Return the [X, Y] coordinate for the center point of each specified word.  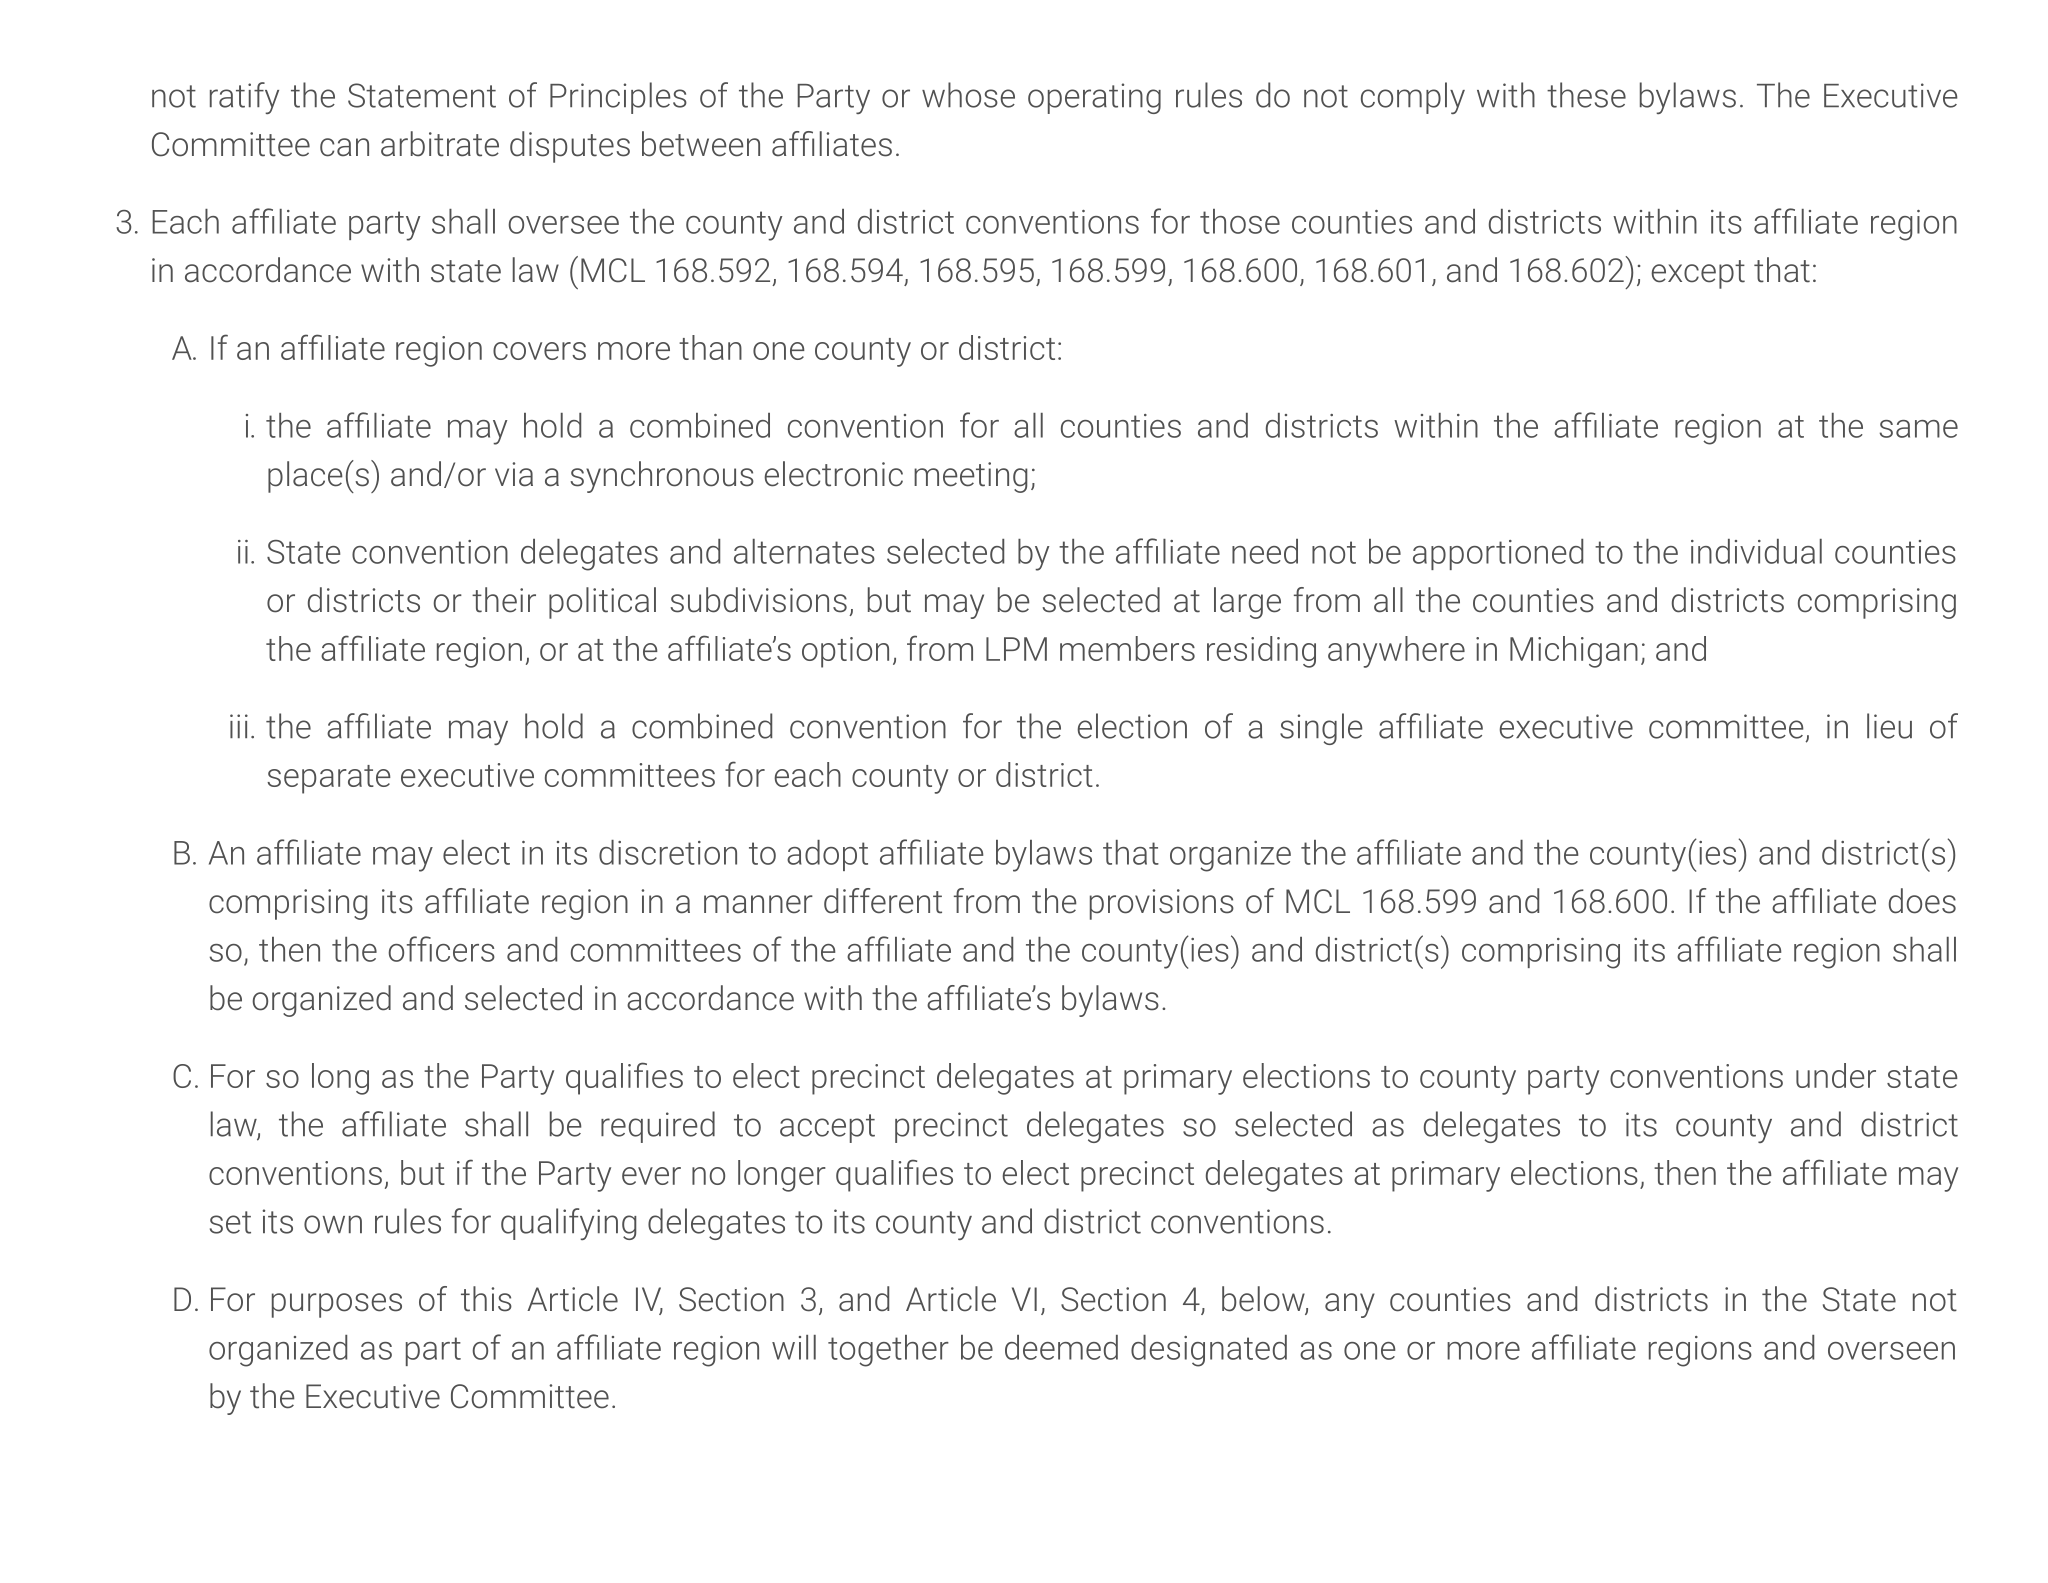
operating [1094, 98]
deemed [1061, 1347]
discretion [668, 852]
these [1586, 95]
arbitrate [440, 144]
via [514, 474]
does [1922, 901]
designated [1209, 1351]
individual [1756, 551]
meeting [971, 477]
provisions [1162, 904]
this [486, 1299]
